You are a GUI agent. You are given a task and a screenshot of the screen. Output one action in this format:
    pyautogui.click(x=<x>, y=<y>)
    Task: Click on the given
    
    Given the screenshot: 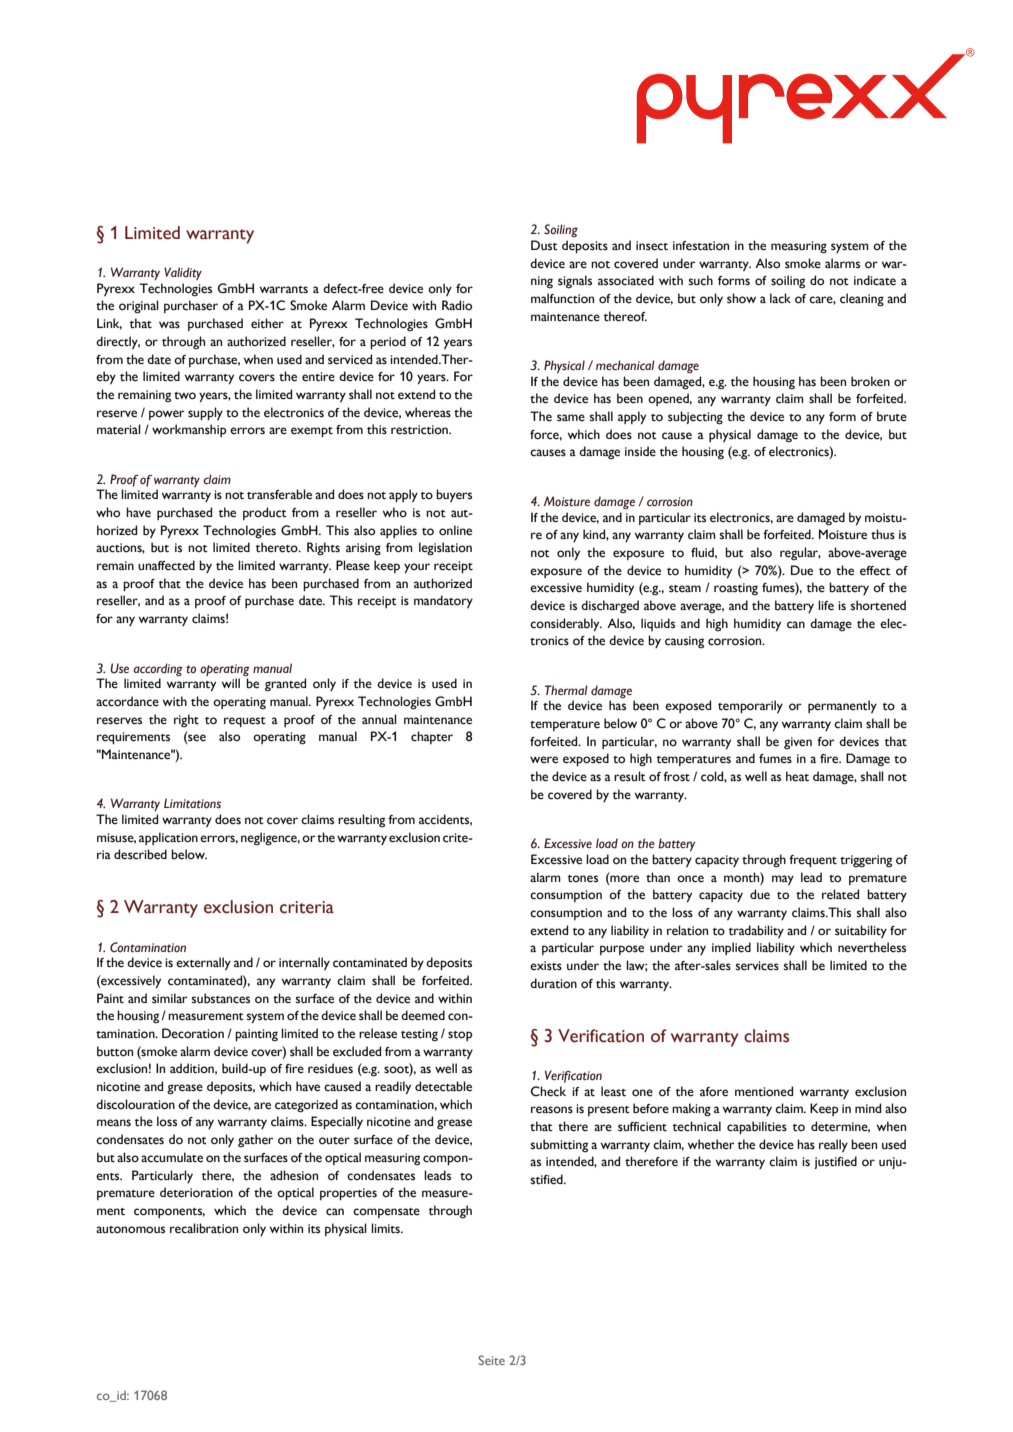 What is the action you would take?
    pyautogui.click(x=798, y=743)
